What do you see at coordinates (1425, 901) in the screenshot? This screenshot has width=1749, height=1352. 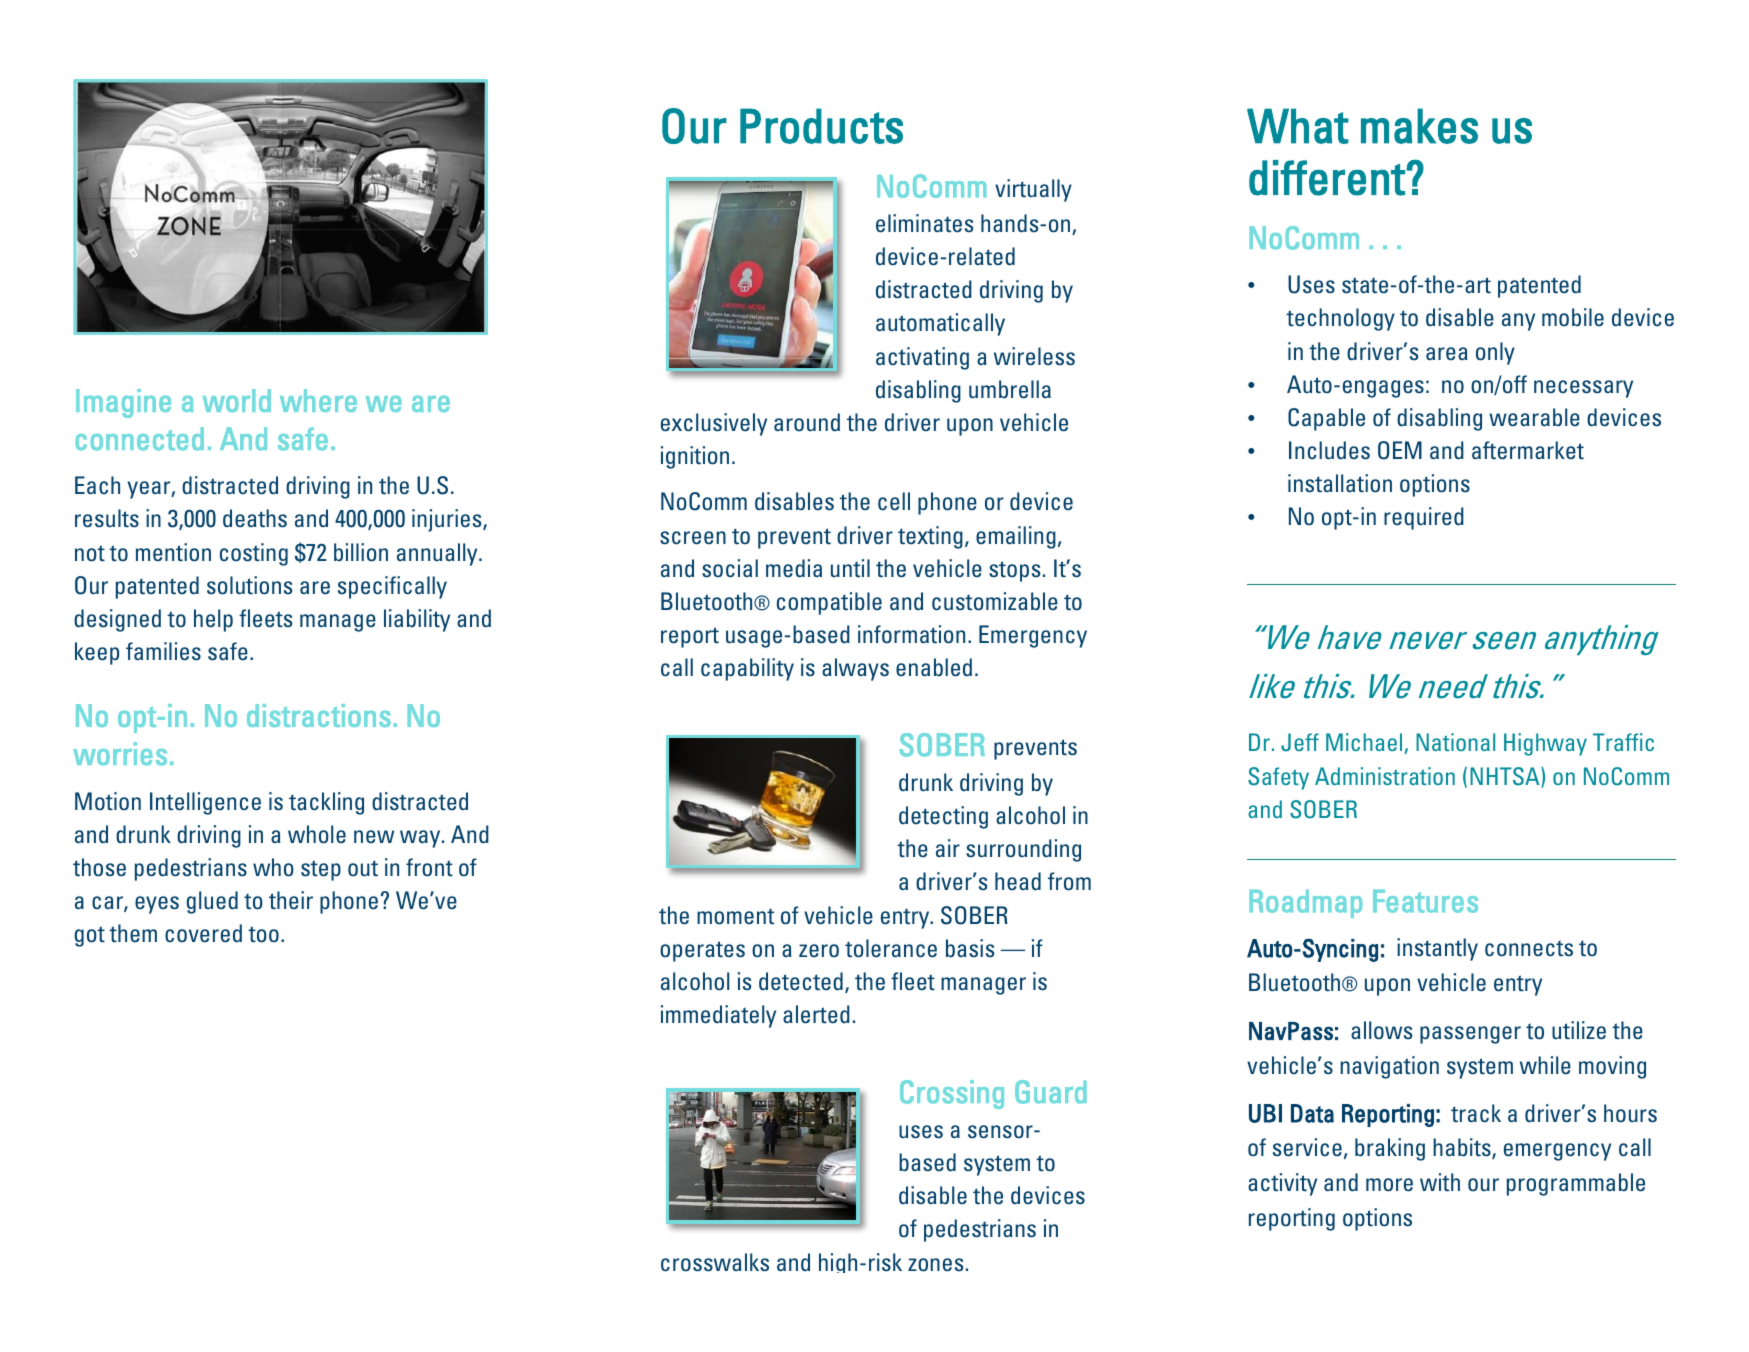 I see `Features` at bounding box center [1425, 901].
